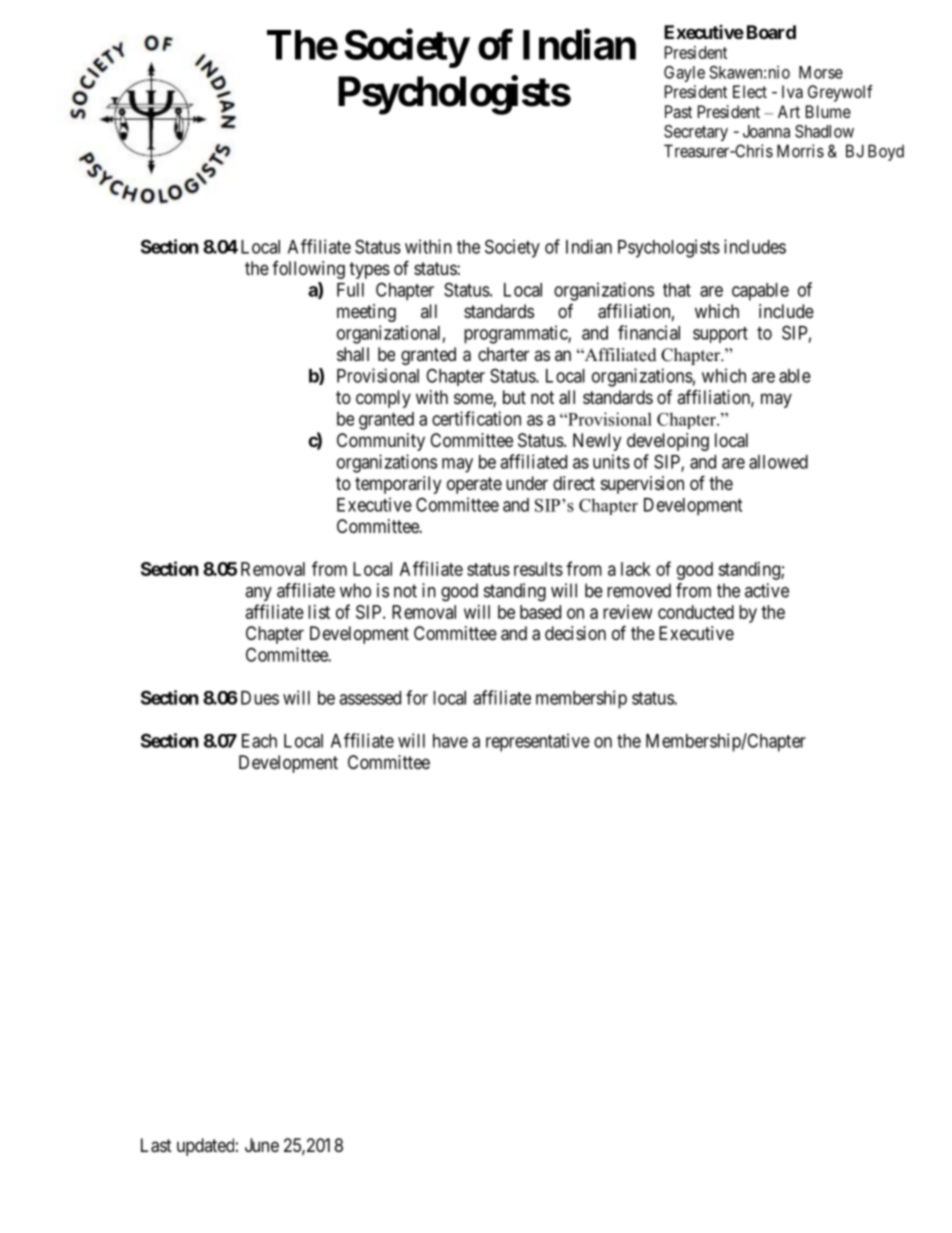 The height and width of the screenshot is (1233, 952). I want to click on but, so click(514, 397).
